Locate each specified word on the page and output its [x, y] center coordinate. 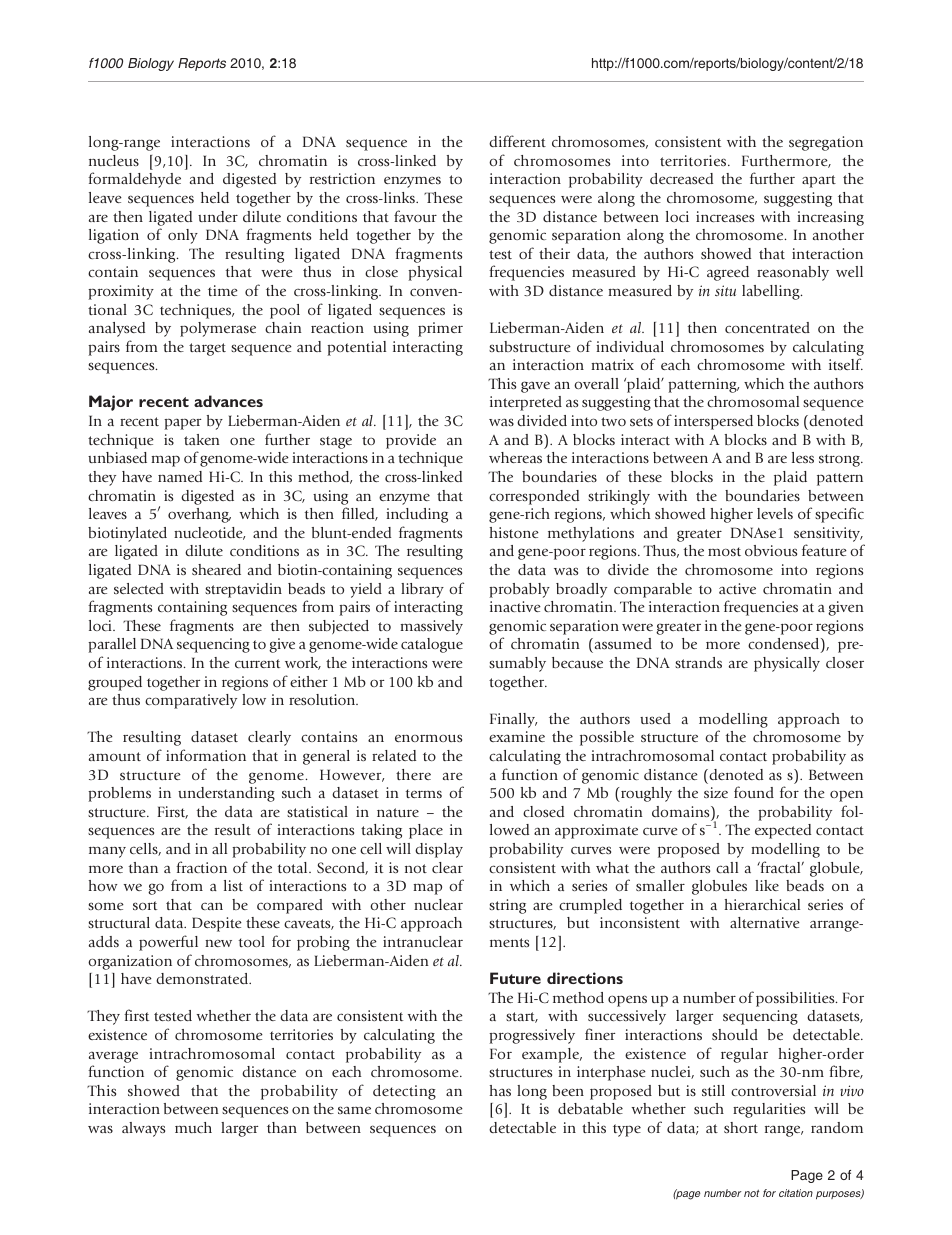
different [517, 141]
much [193, 1127]
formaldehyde [134, 180]
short [741, 1127]
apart [819, 181]
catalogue [432, 645]
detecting [404, 1092]
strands [698, 662]
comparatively [191, 701]
